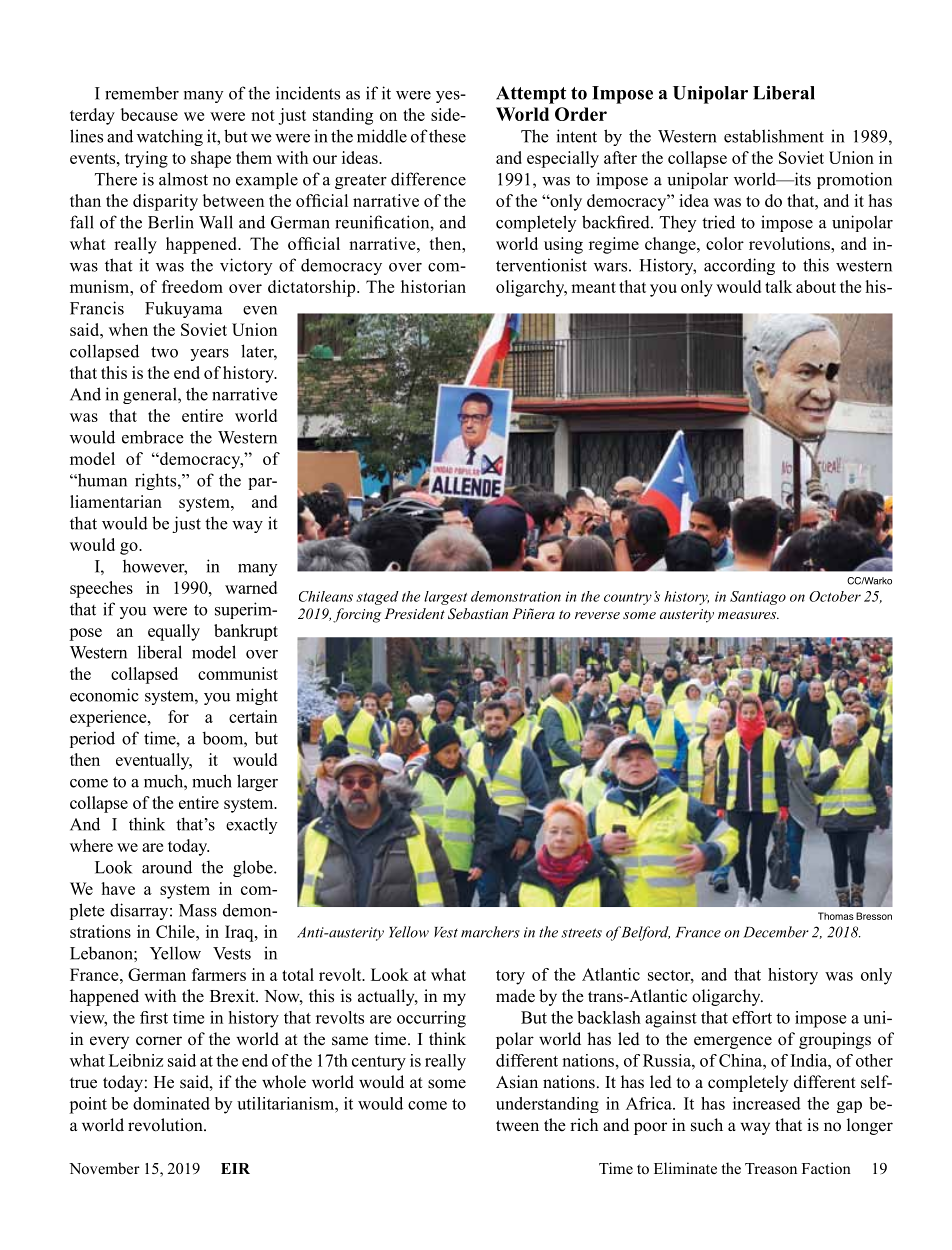  I want to click on around, so click(167, 867).
